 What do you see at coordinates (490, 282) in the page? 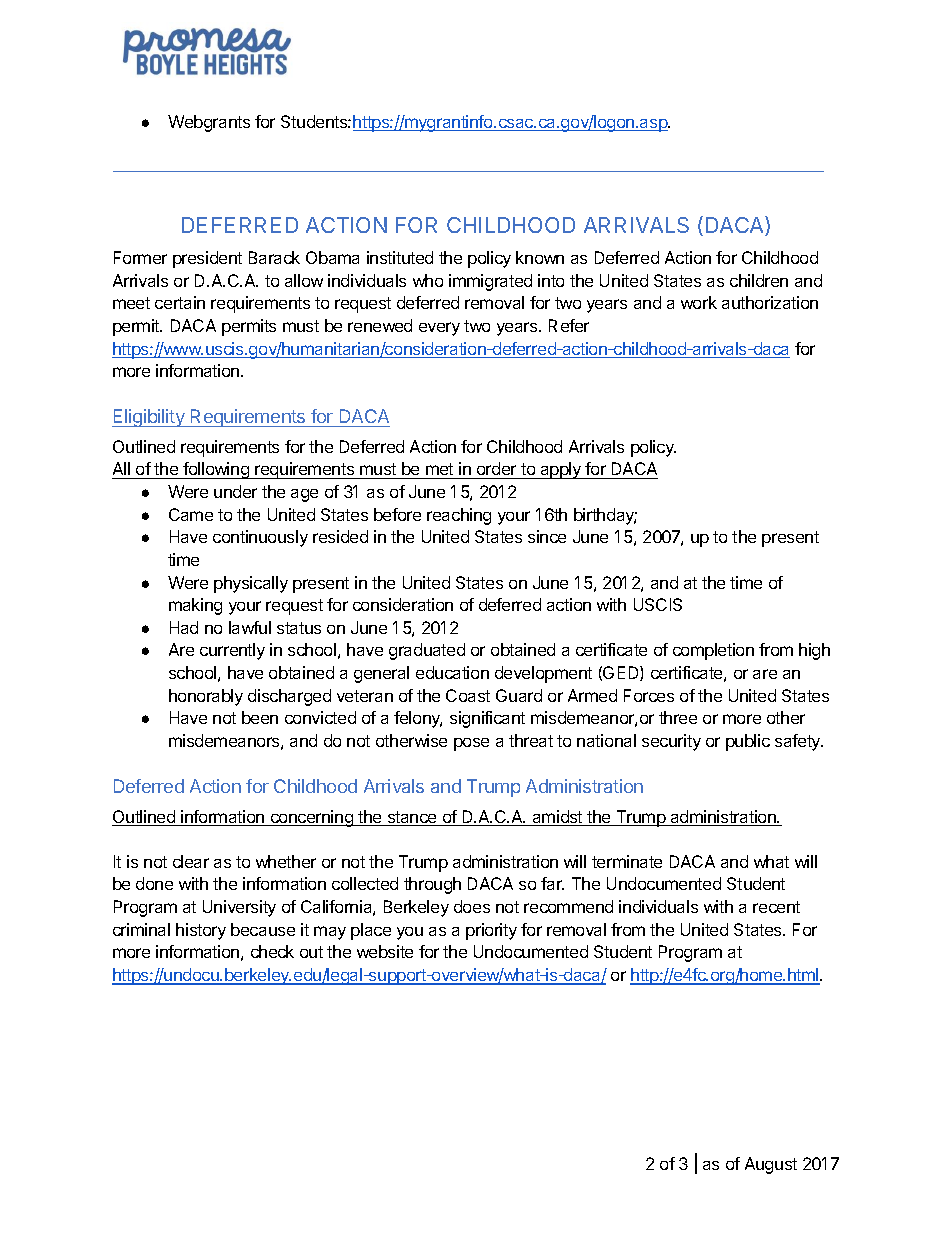
I see `immigrated` at bounding box center [490, 282].
